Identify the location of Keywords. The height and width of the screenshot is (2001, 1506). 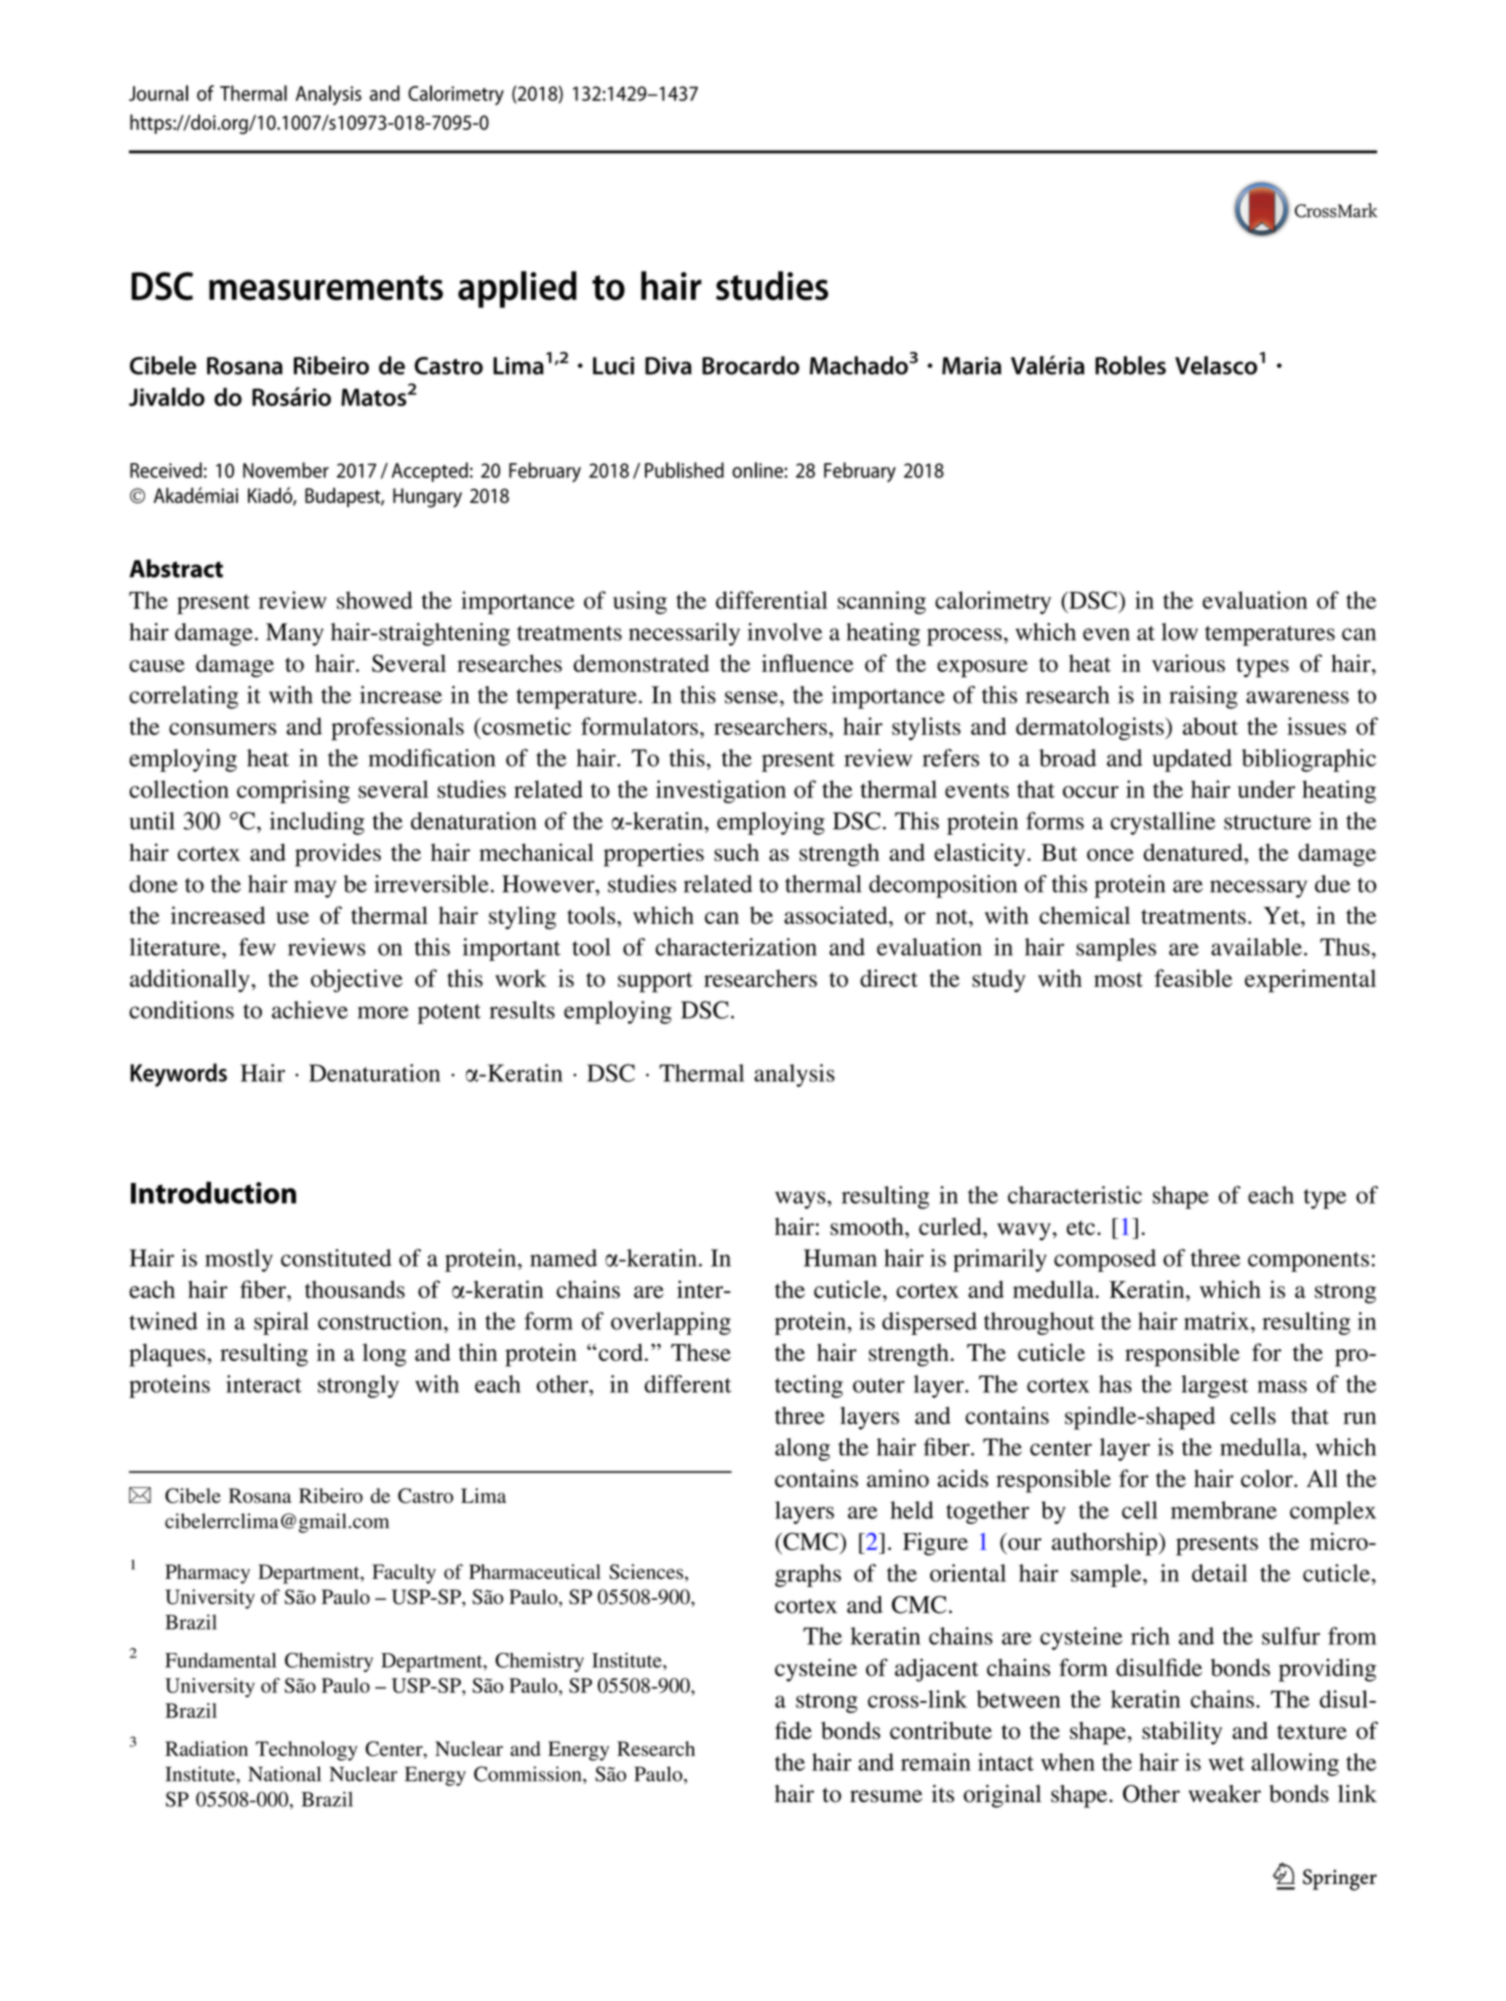
(178, 1075).
